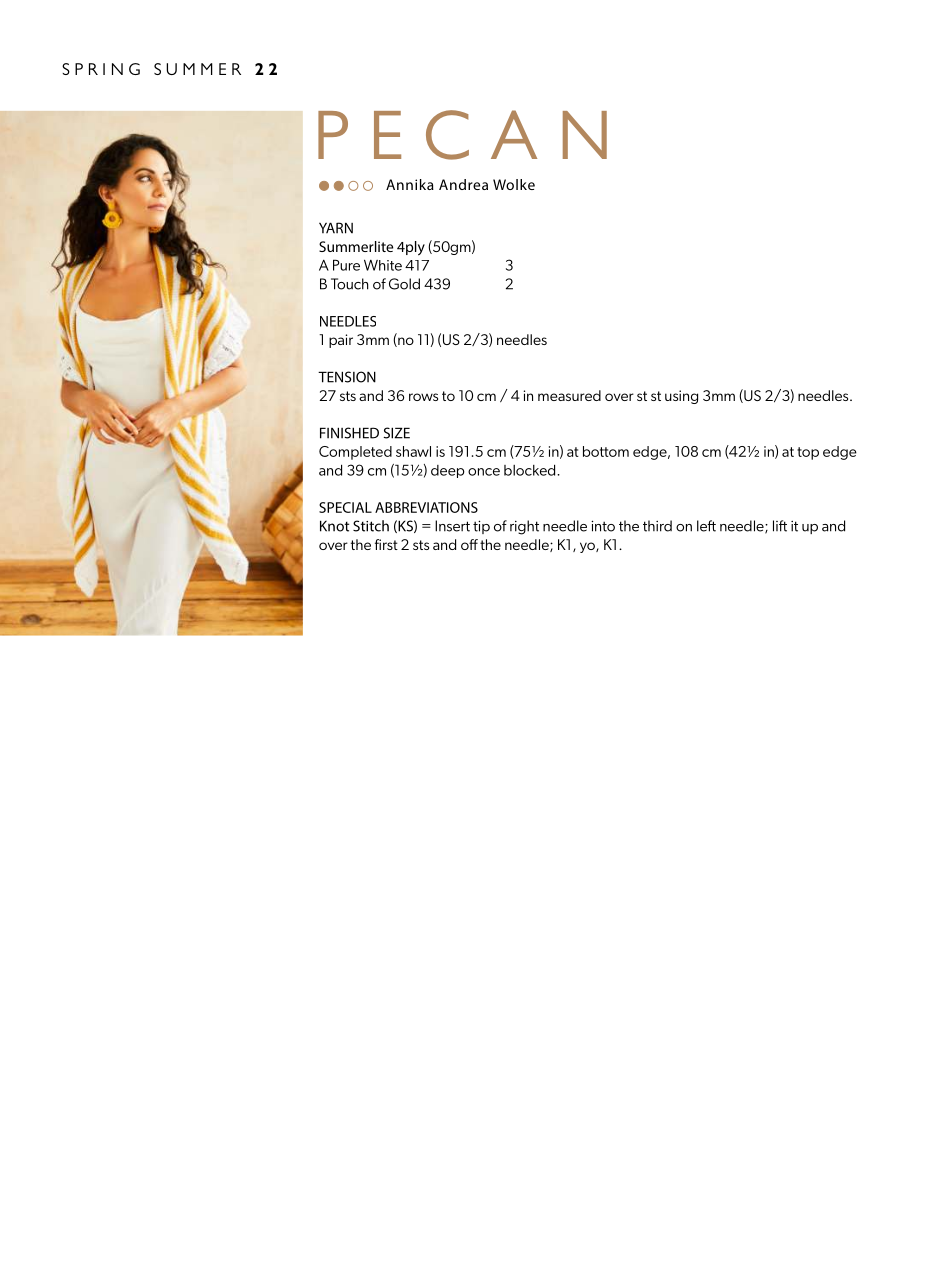 This document has width=952, height=1270. I want to click on using, so click(681, 397).
